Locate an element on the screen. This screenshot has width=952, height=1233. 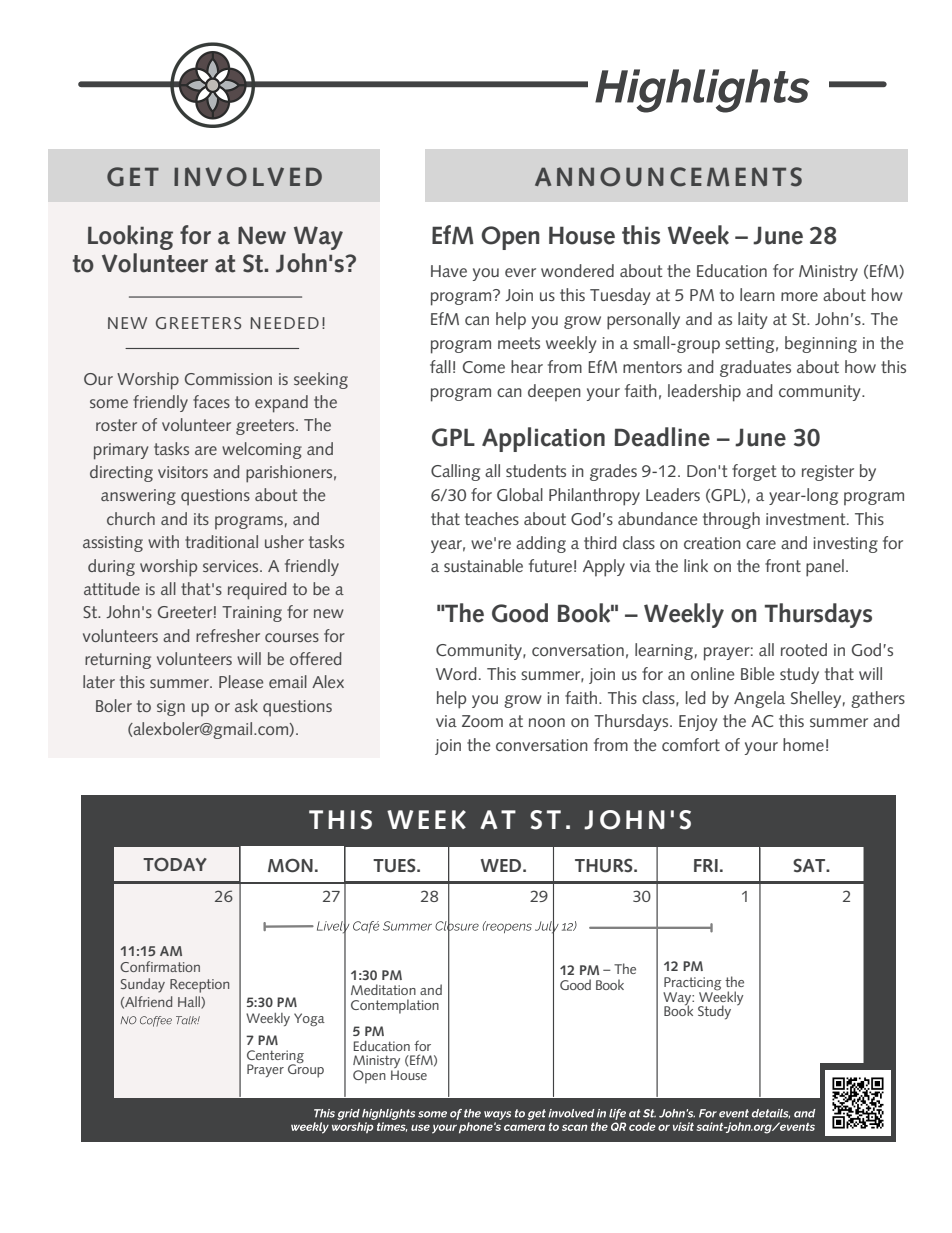
Zoom is located at coordinates (482, 721).
